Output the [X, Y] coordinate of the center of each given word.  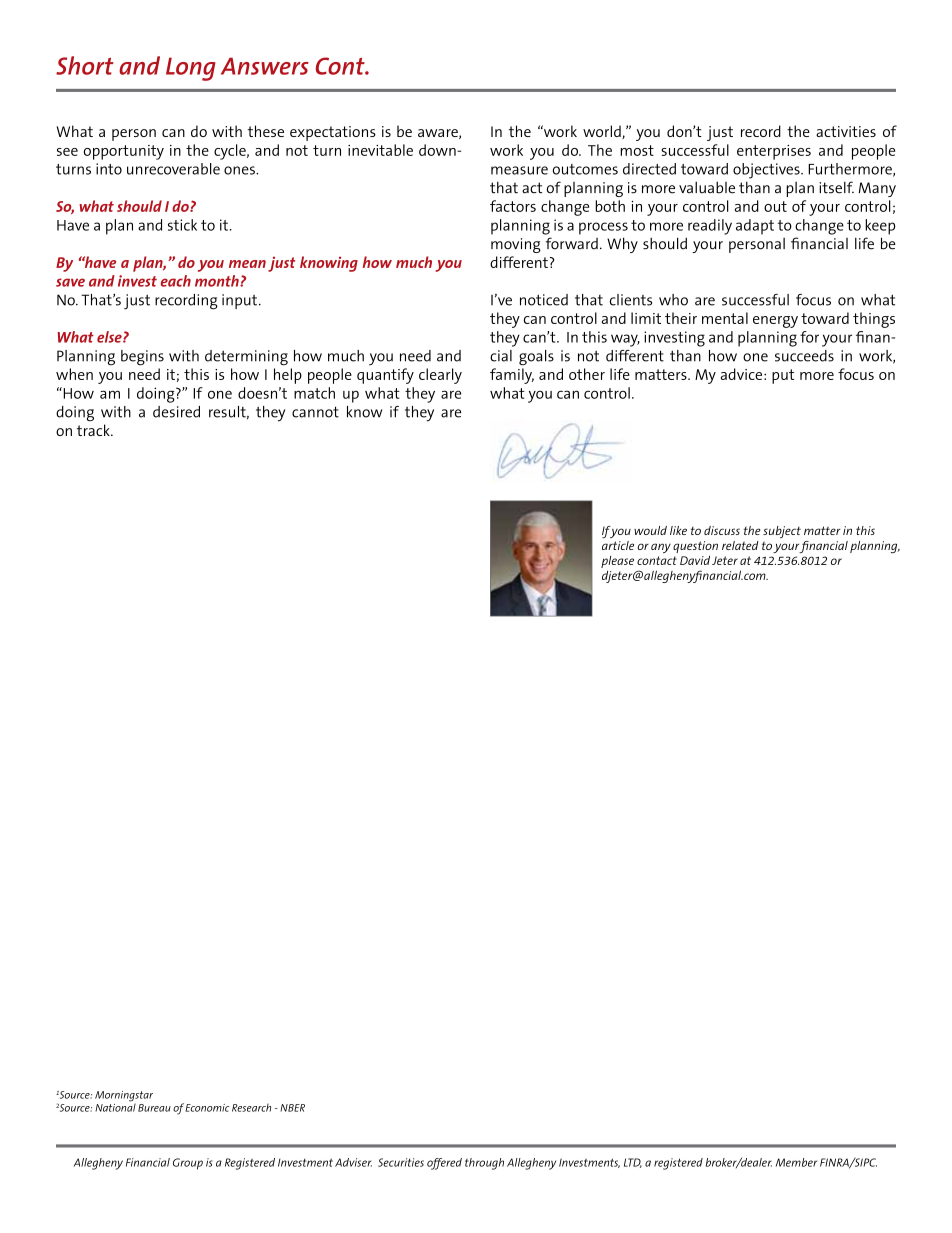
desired [176, 412]
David [695, 560]
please [617, 562]
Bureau [154, 1108]
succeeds [804, 356]
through [484, 1164]
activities [846, 131]
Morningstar [124, 1097]
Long [191, 69]
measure [519, 170]
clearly [440, 376]
